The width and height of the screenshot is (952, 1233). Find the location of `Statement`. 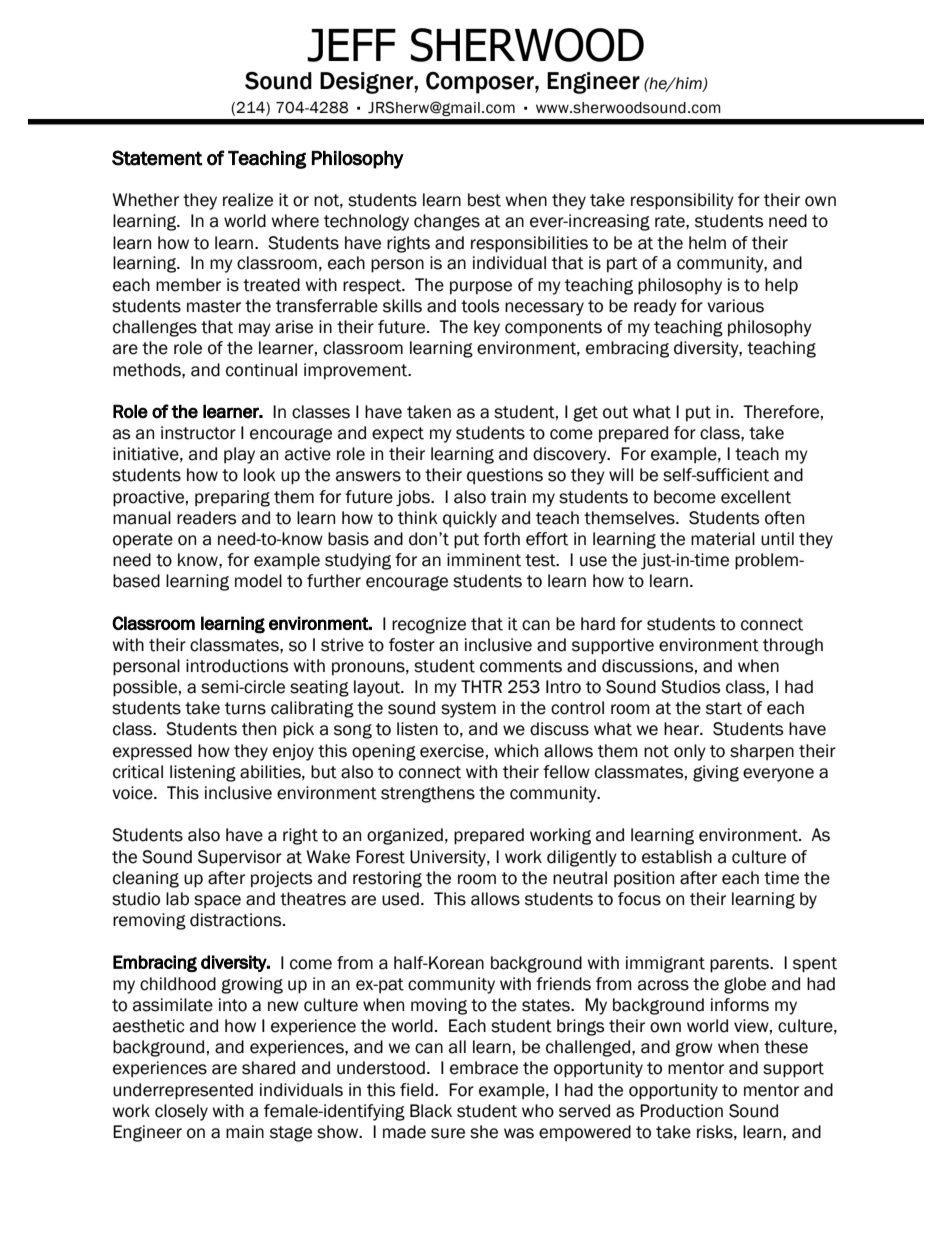

Statement is located at coordinates (157, 158).
